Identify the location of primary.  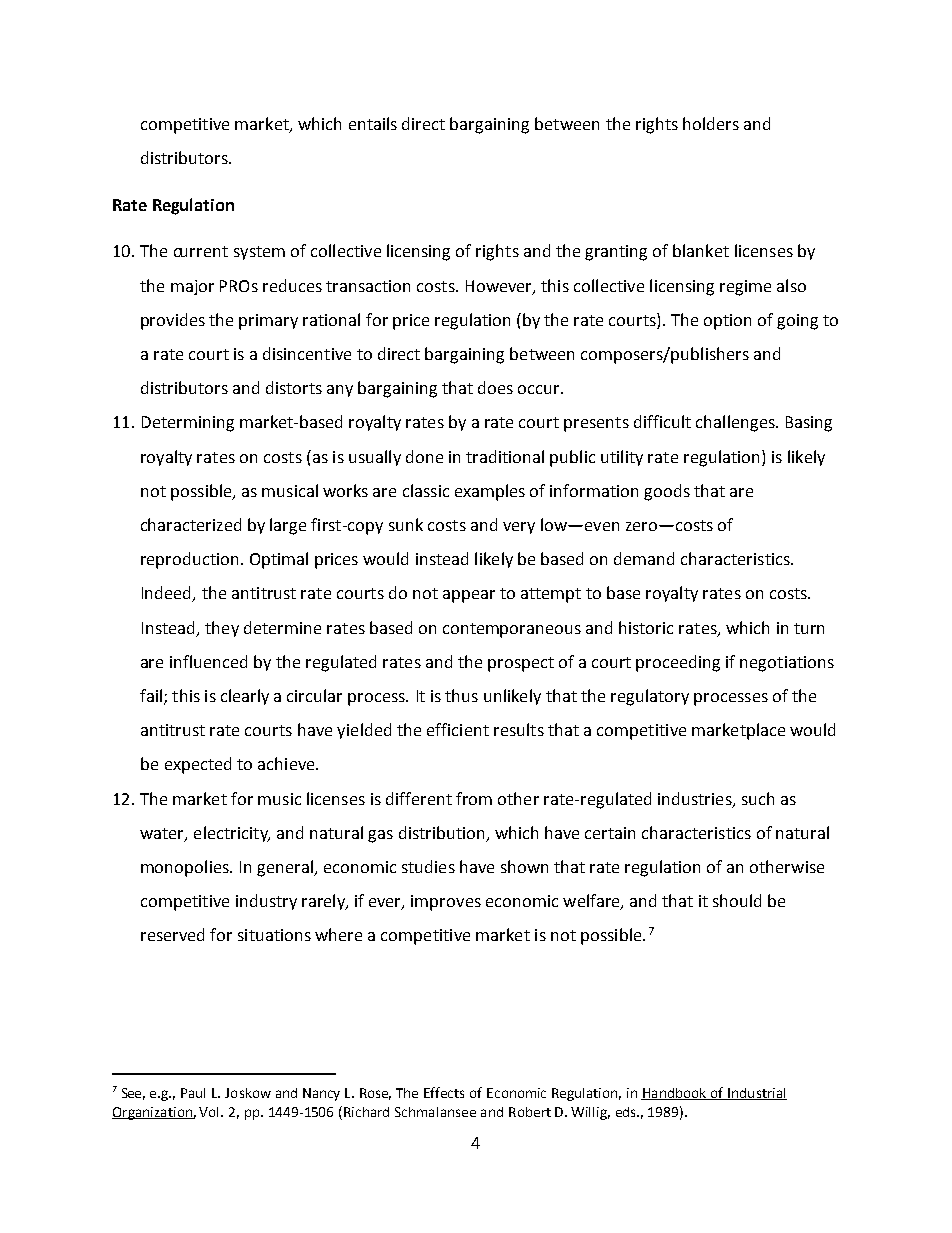
(268, 322).
